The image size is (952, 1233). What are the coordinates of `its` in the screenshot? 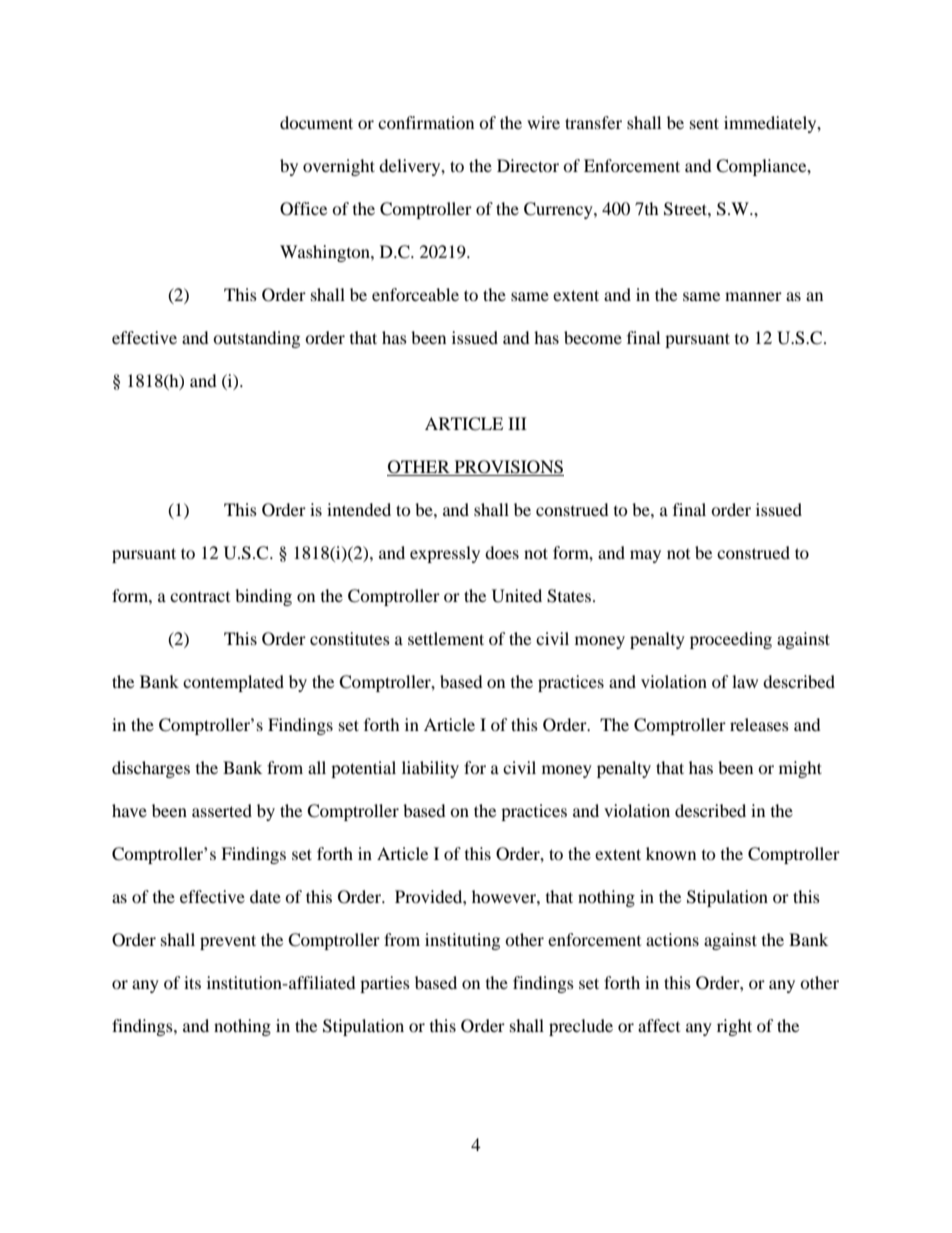 It's located at (192, 982).
